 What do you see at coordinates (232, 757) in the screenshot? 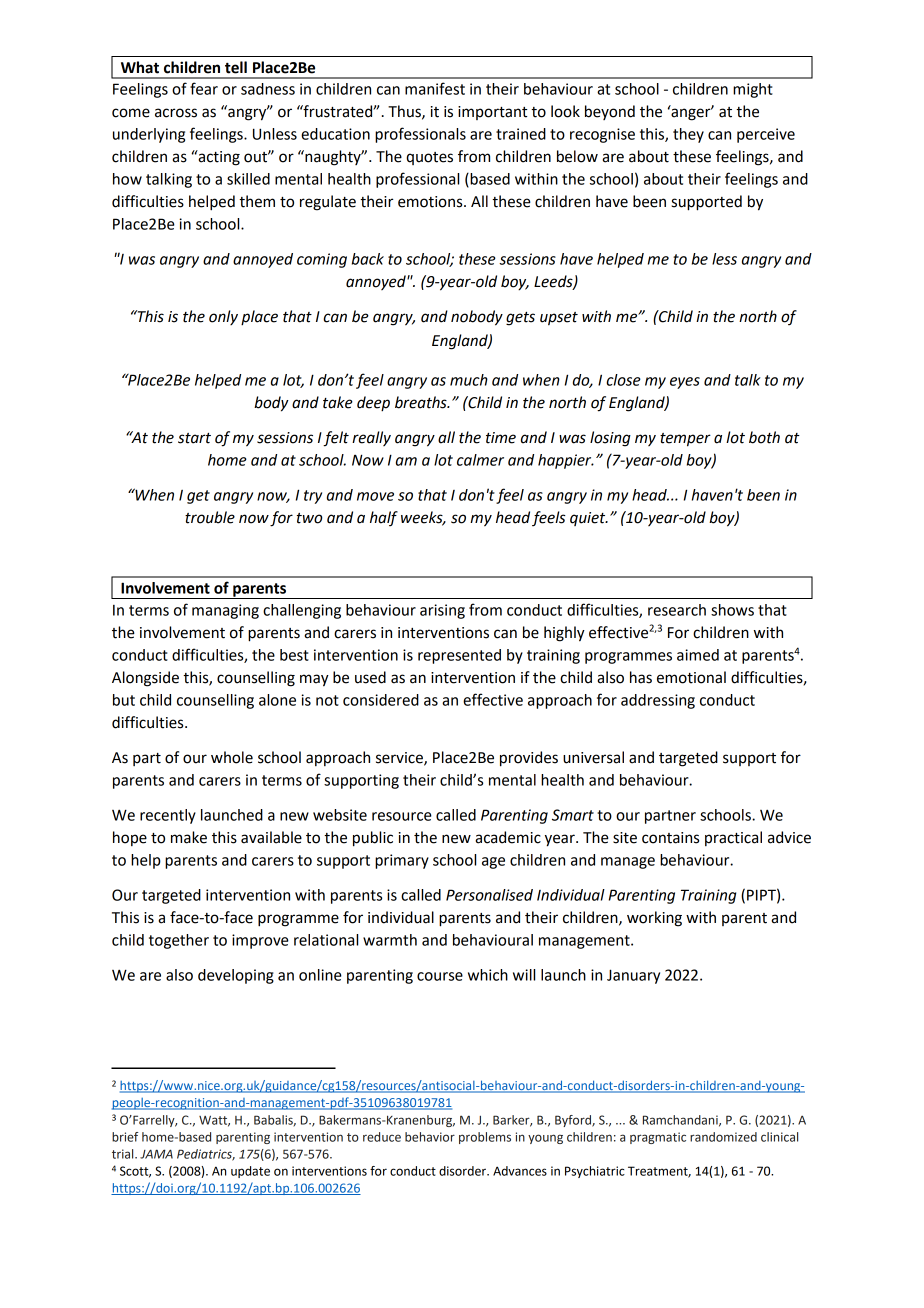
I see `whole` at bounding box center [232, 757].
